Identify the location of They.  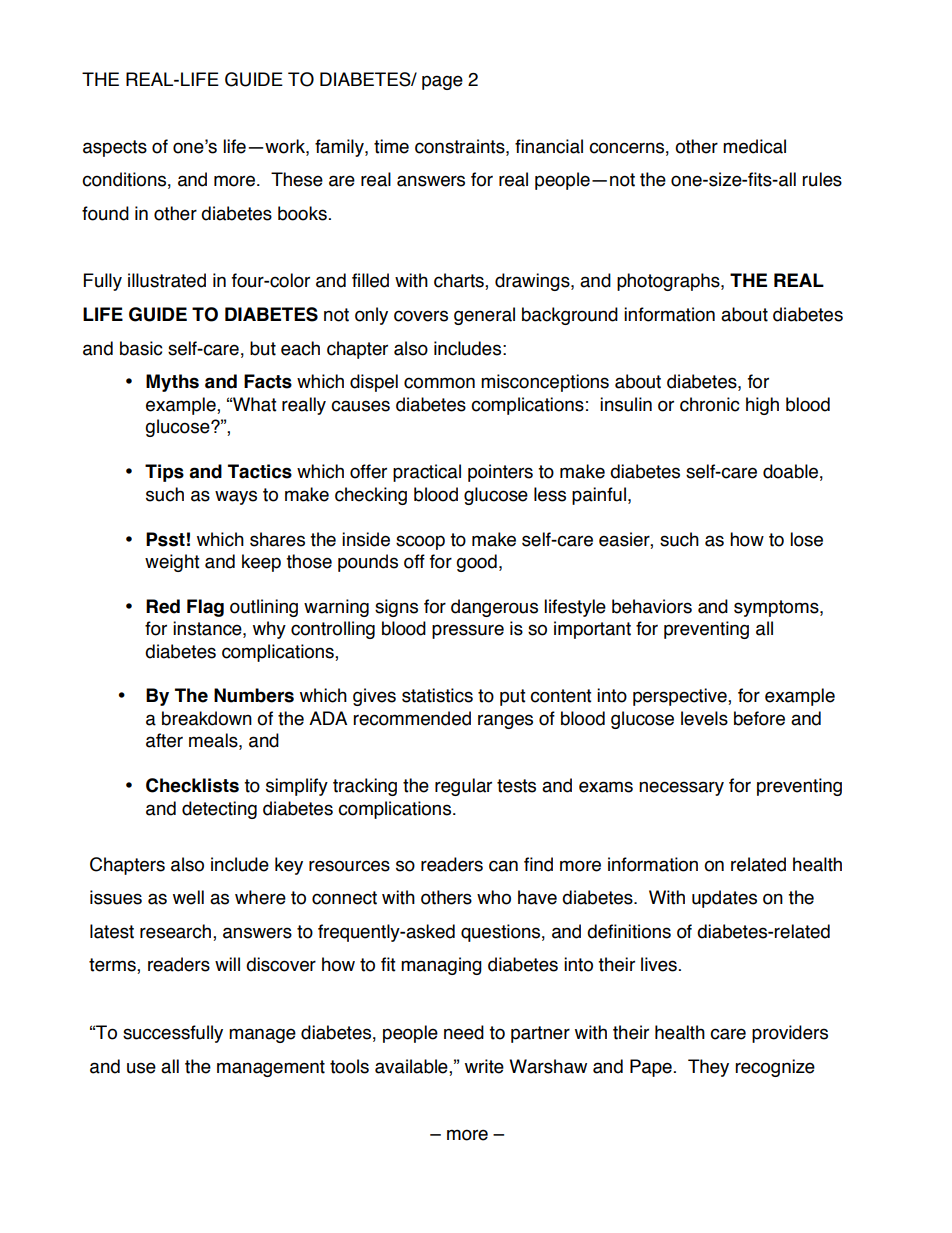
(708, 1068).
